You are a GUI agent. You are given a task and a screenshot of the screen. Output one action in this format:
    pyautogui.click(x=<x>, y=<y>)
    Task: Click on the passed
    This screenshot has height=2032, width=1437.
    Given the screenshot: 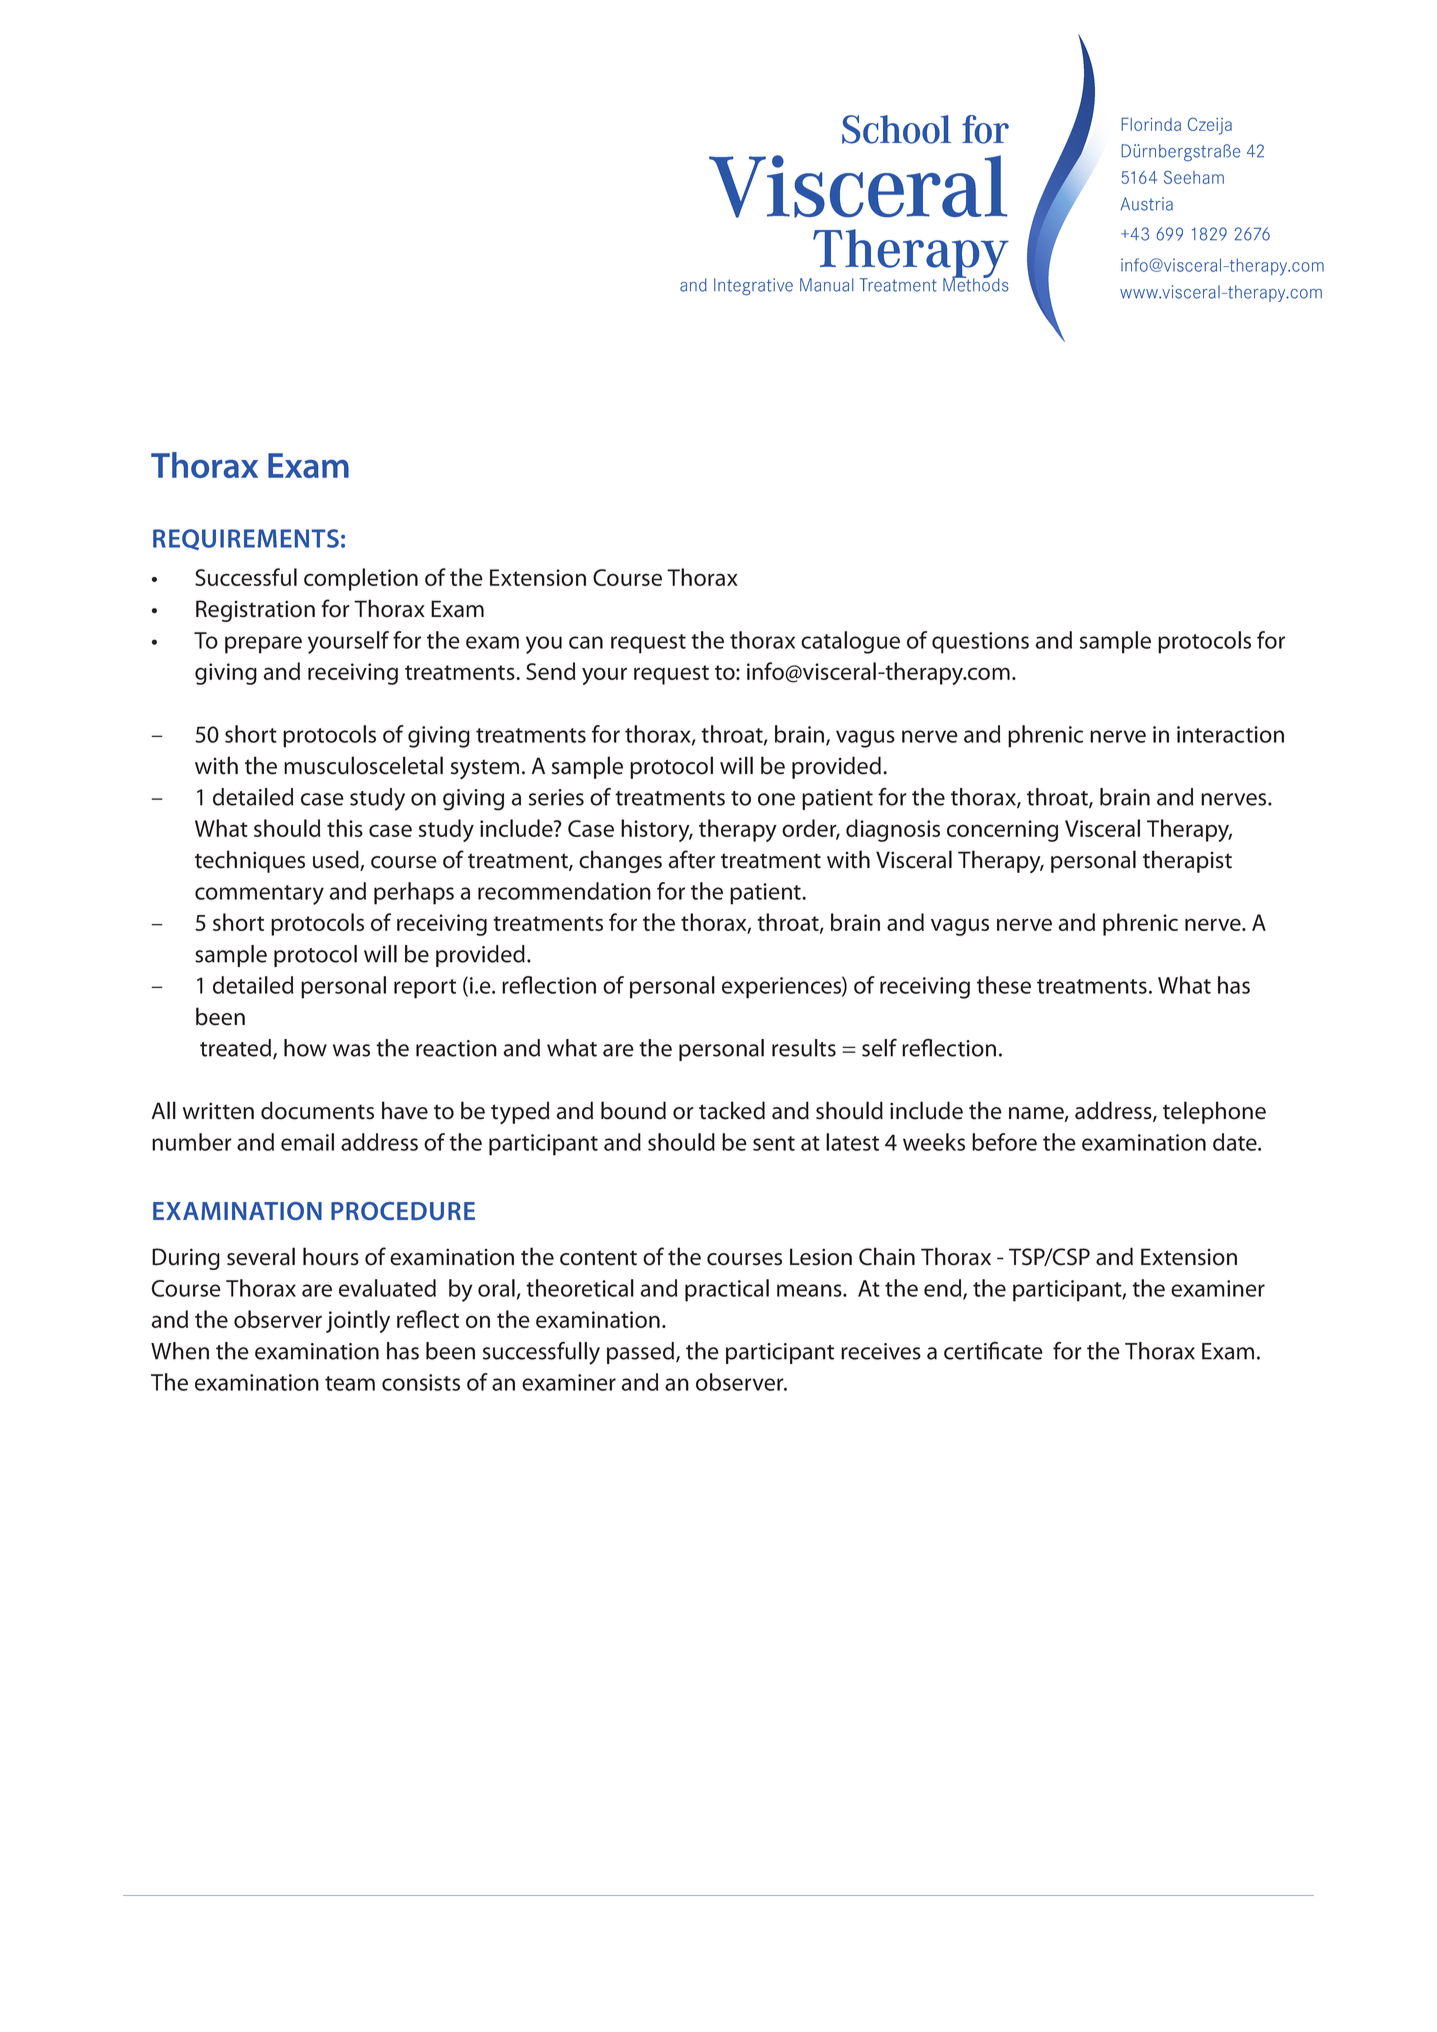 What is the action you would take?
    pyautogui.click(x=642, y=1353)
